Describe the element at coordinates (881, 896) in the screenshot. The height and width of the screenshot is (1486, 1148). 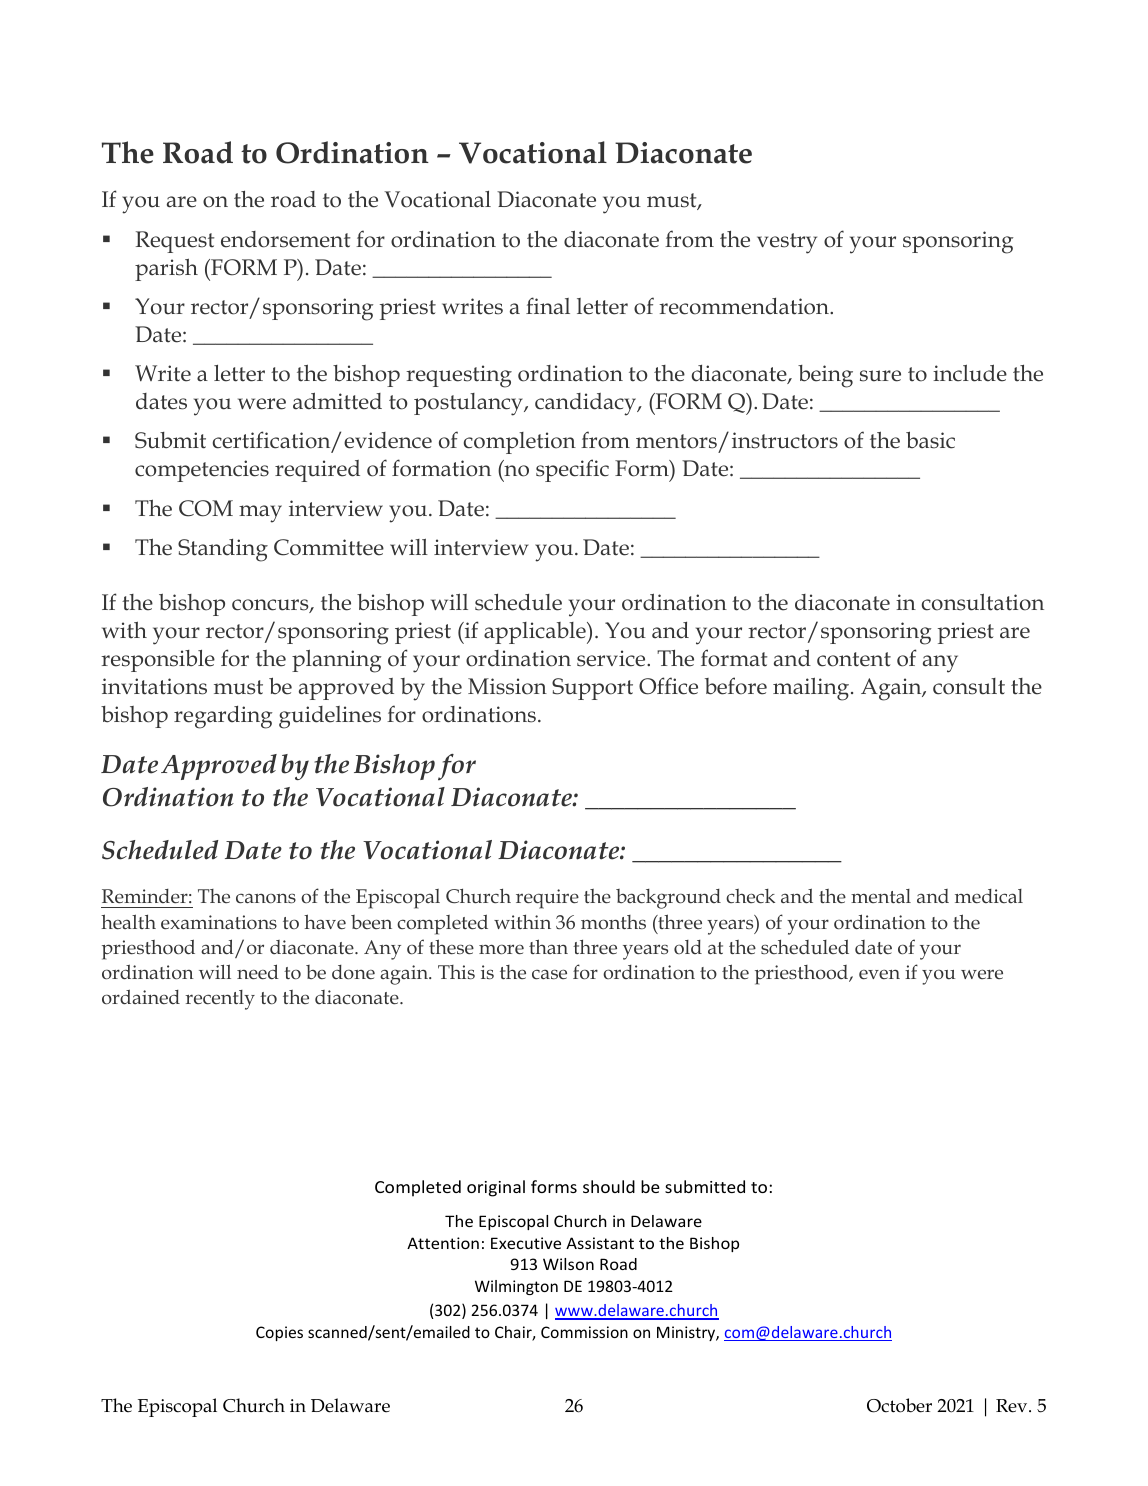
I see `mental` at that location.
